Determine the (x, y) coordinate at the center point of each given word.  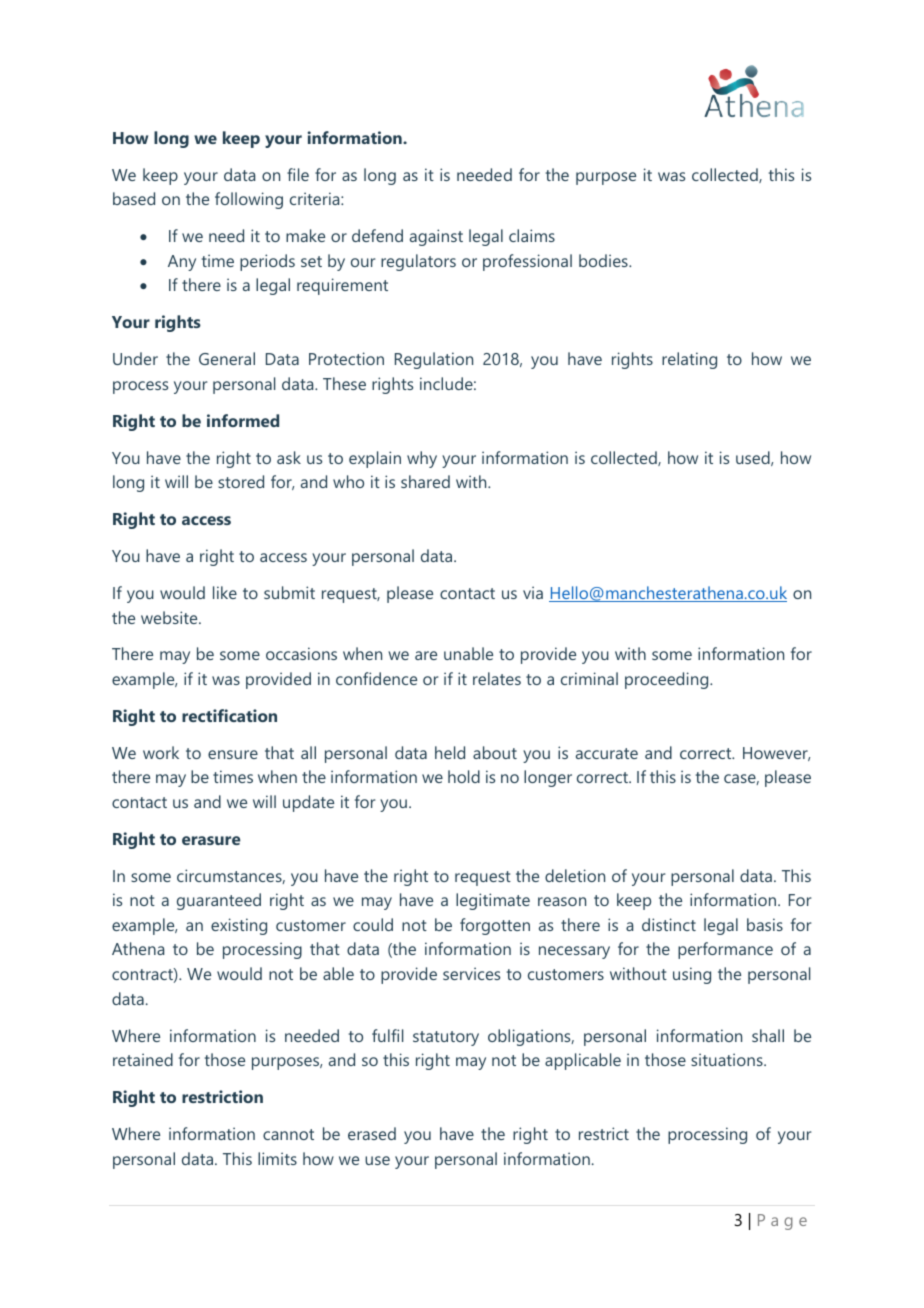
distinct (669, 924)
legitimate (493, 901)
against (436, 237)
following (249, 200)
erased (372, 1133)
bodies (604, 260)
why (422, 459)
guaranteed (219, 901)
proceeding (668, 680)
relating (689, 360)
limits (277, 1158)
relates (497, 678)
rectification (229, 715)
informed (243, 420)
